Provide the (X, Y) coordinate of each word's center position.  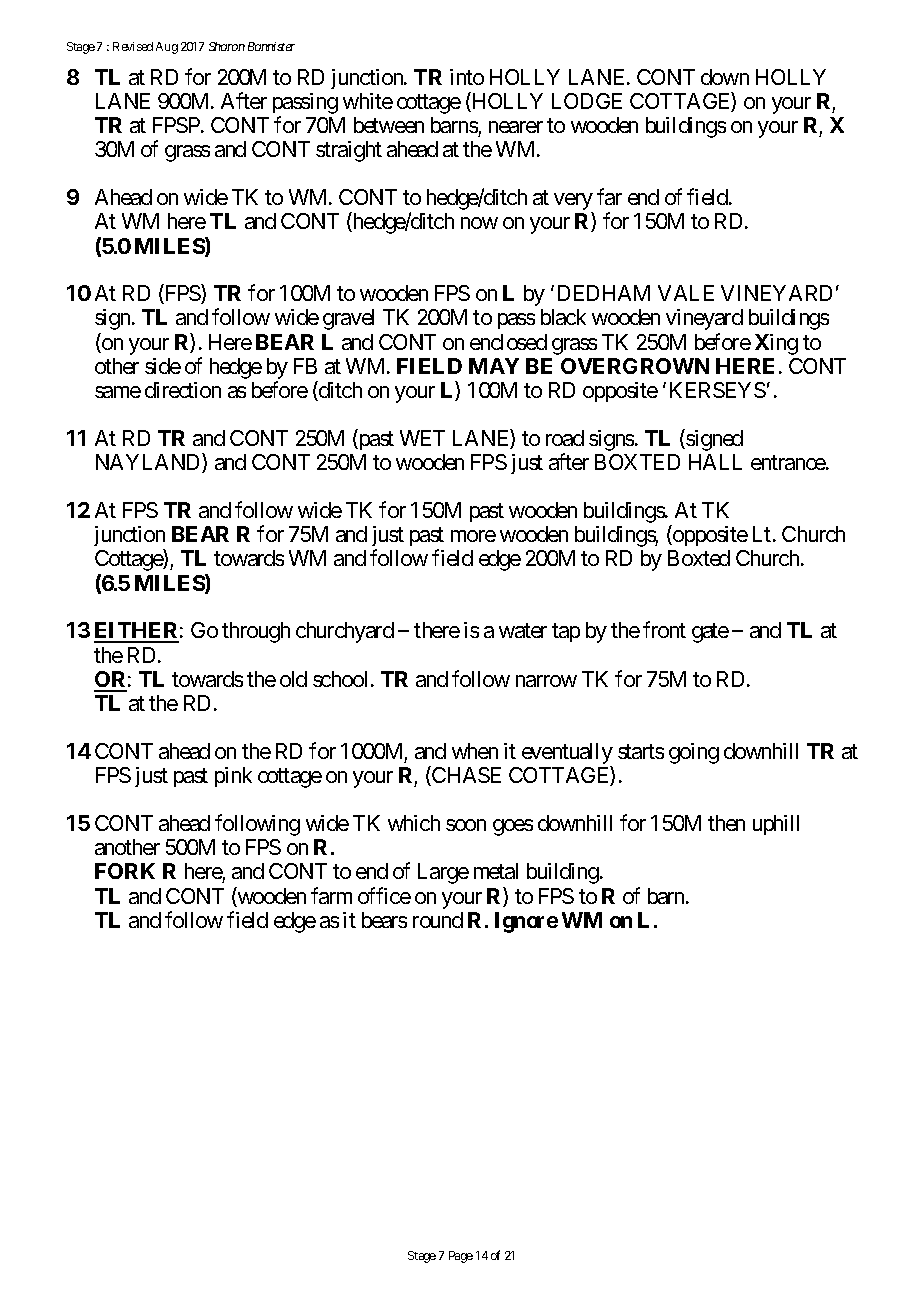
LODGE (587, 101)
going (694, 753)
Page (461, 1257)
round (438, 920)
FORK (125, 871)
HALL (715, 462)
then (726, 823)
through (256, 632)
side (163, 366)
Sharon (227, 46)
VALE (686, 293)
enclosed (508, 342)
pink (233, 777)
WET (422, 438)
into (467, 77)
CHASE (465, 776)
